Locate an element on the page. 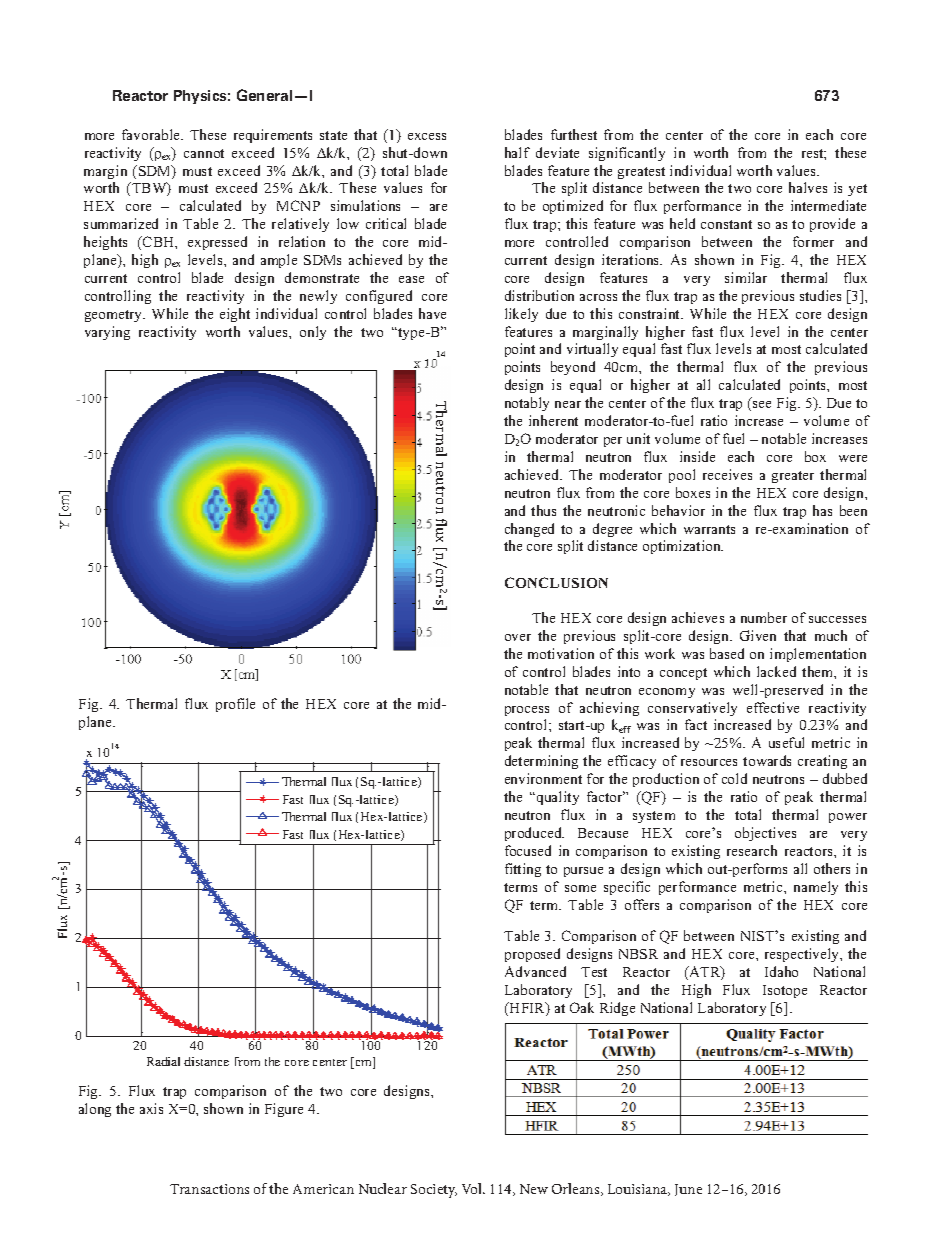 Image resolution: width=952 pixels, height=1233 pixels. cannot is located at coordinates (204, 153).
